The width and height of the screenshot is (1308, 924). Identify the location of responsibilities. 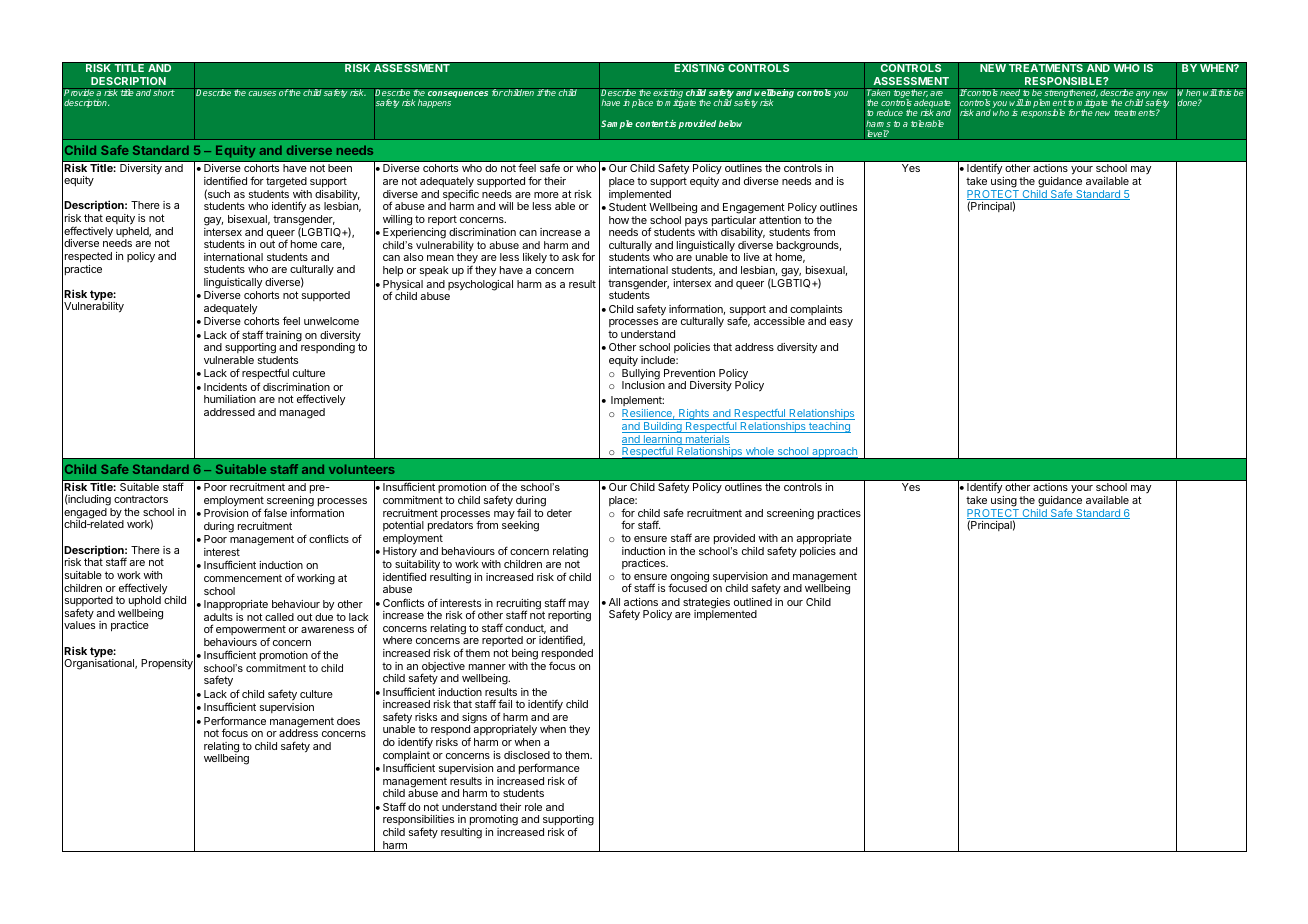
(418, 821).
